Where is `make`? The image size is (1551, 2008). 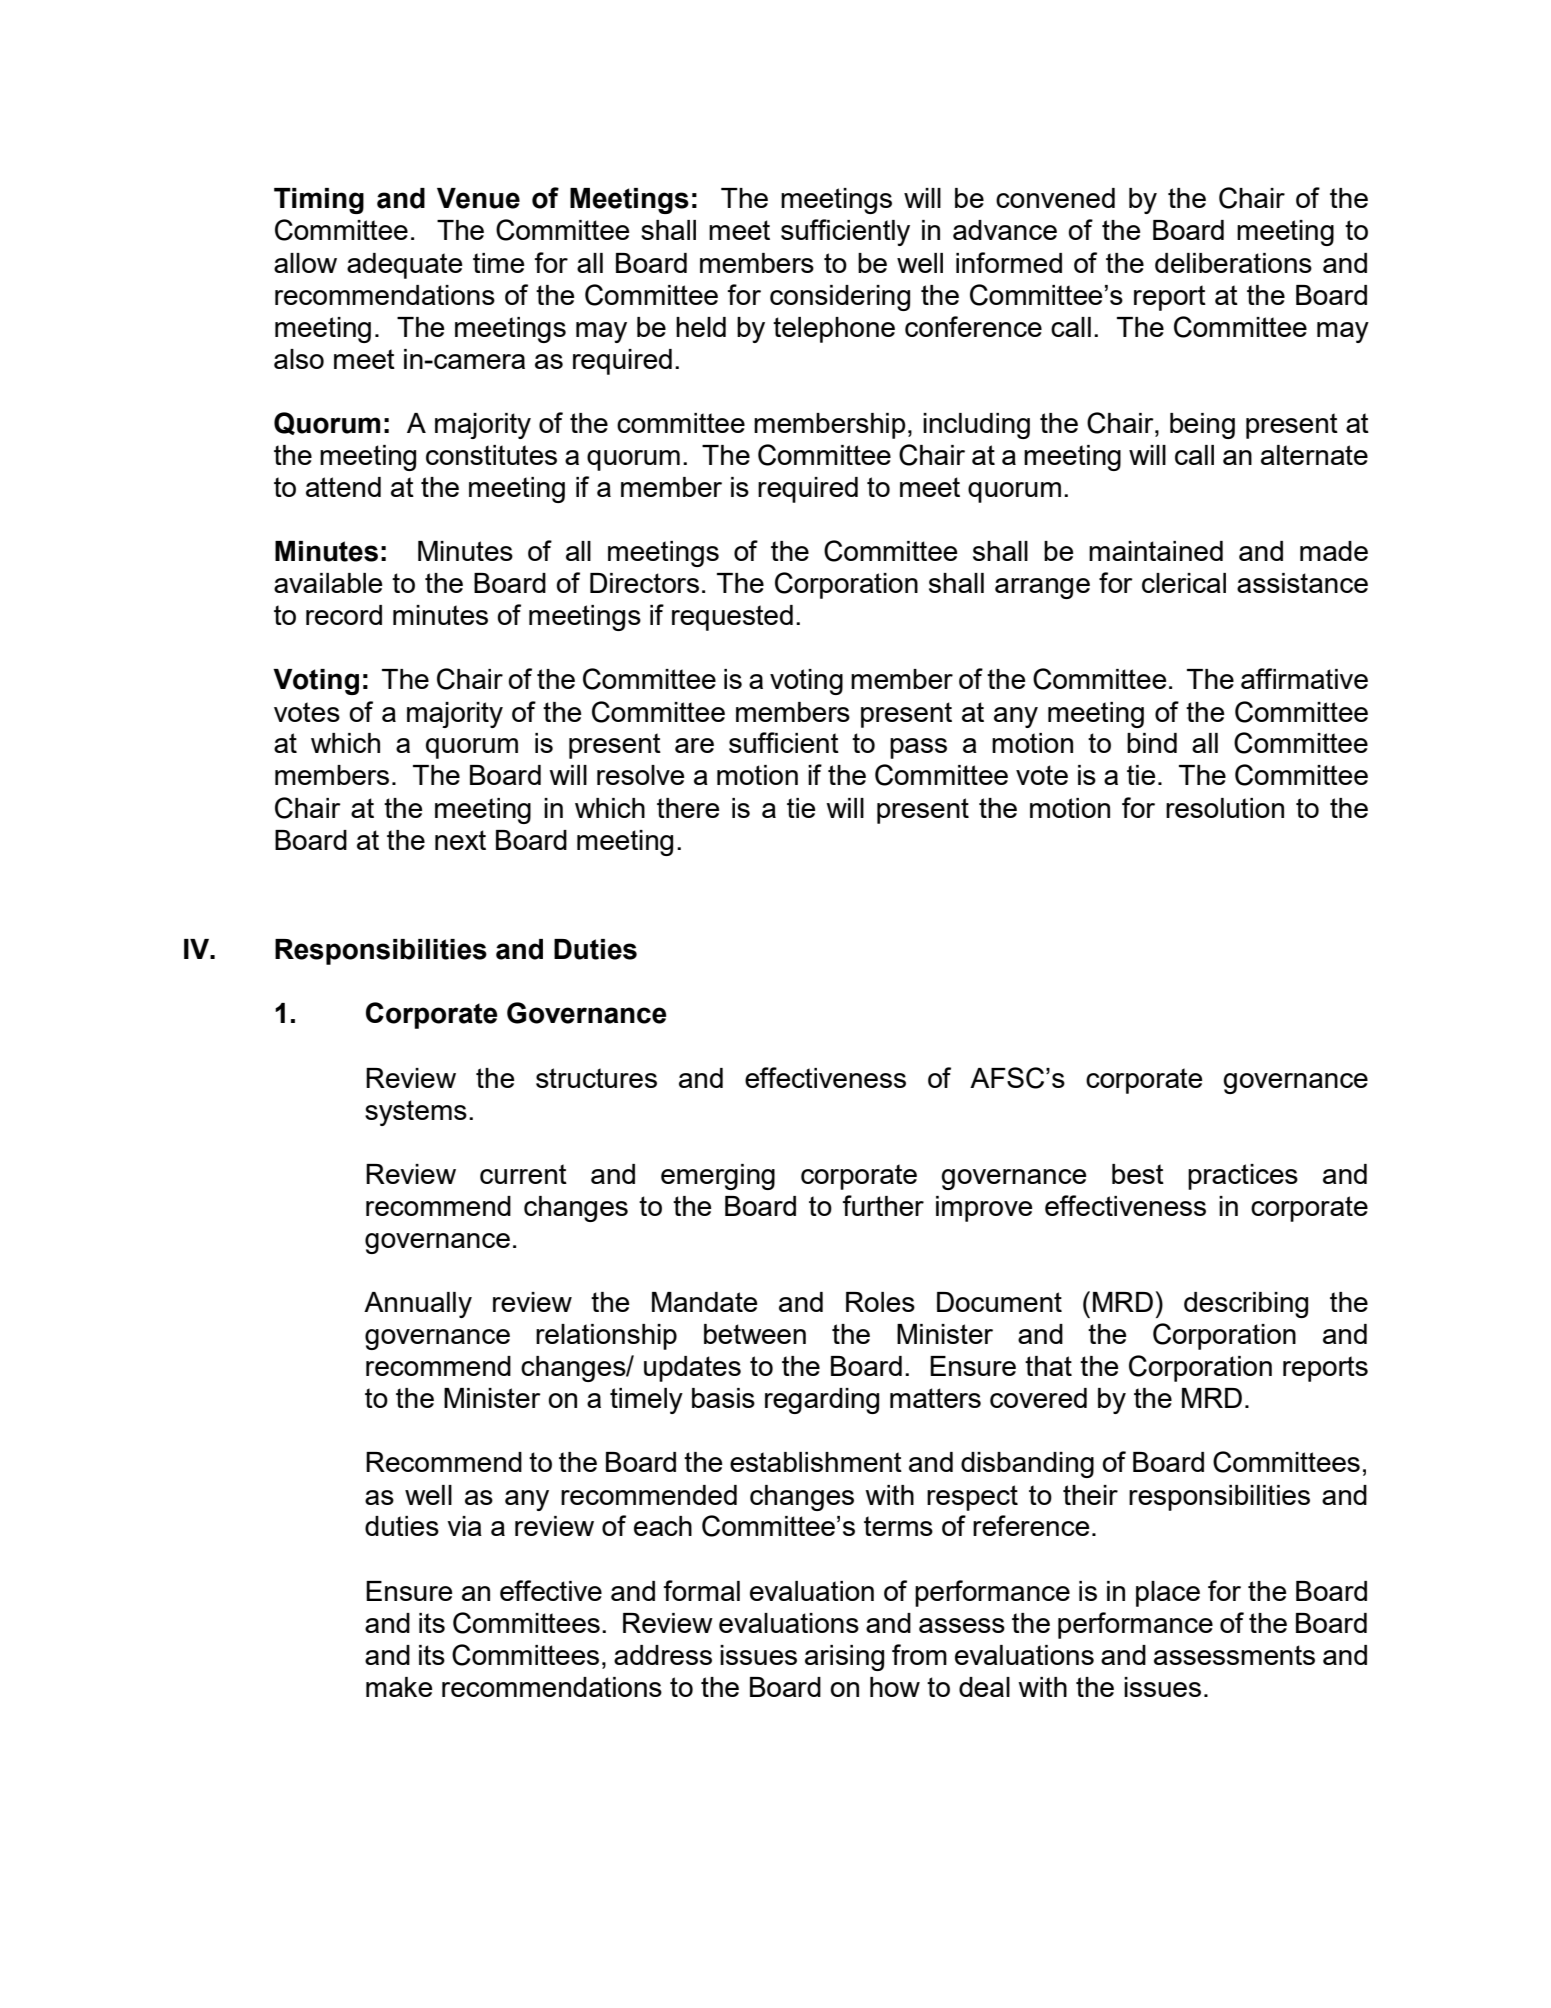
make is located at coordinates (399, 1687).
